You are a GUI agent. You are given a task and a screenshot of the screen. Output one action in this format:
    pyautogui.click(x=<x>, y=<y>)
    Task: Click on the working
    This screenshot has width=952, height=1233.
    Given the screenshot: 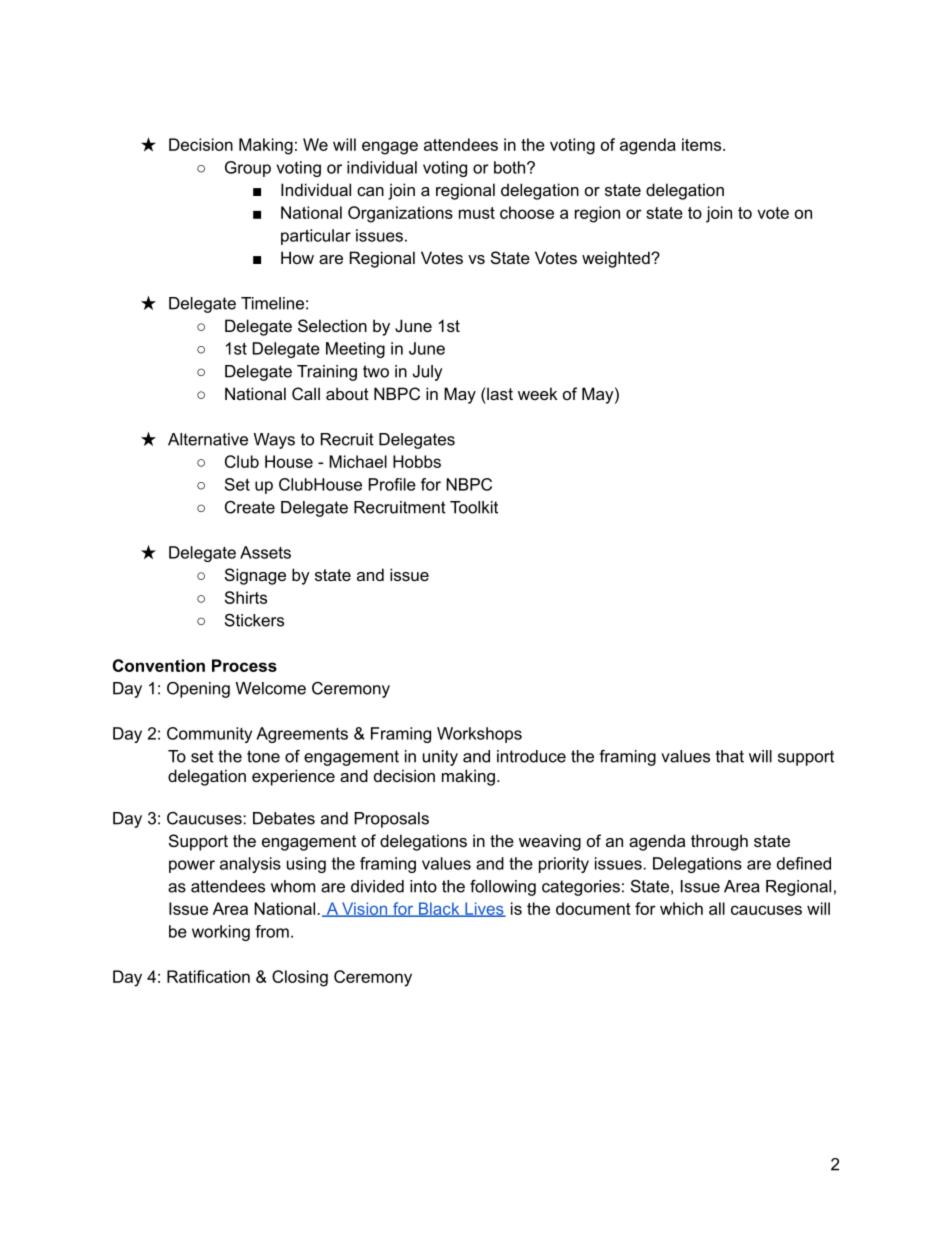 What is the action you would take?
    pyautogui.click(x=221, y=933)
